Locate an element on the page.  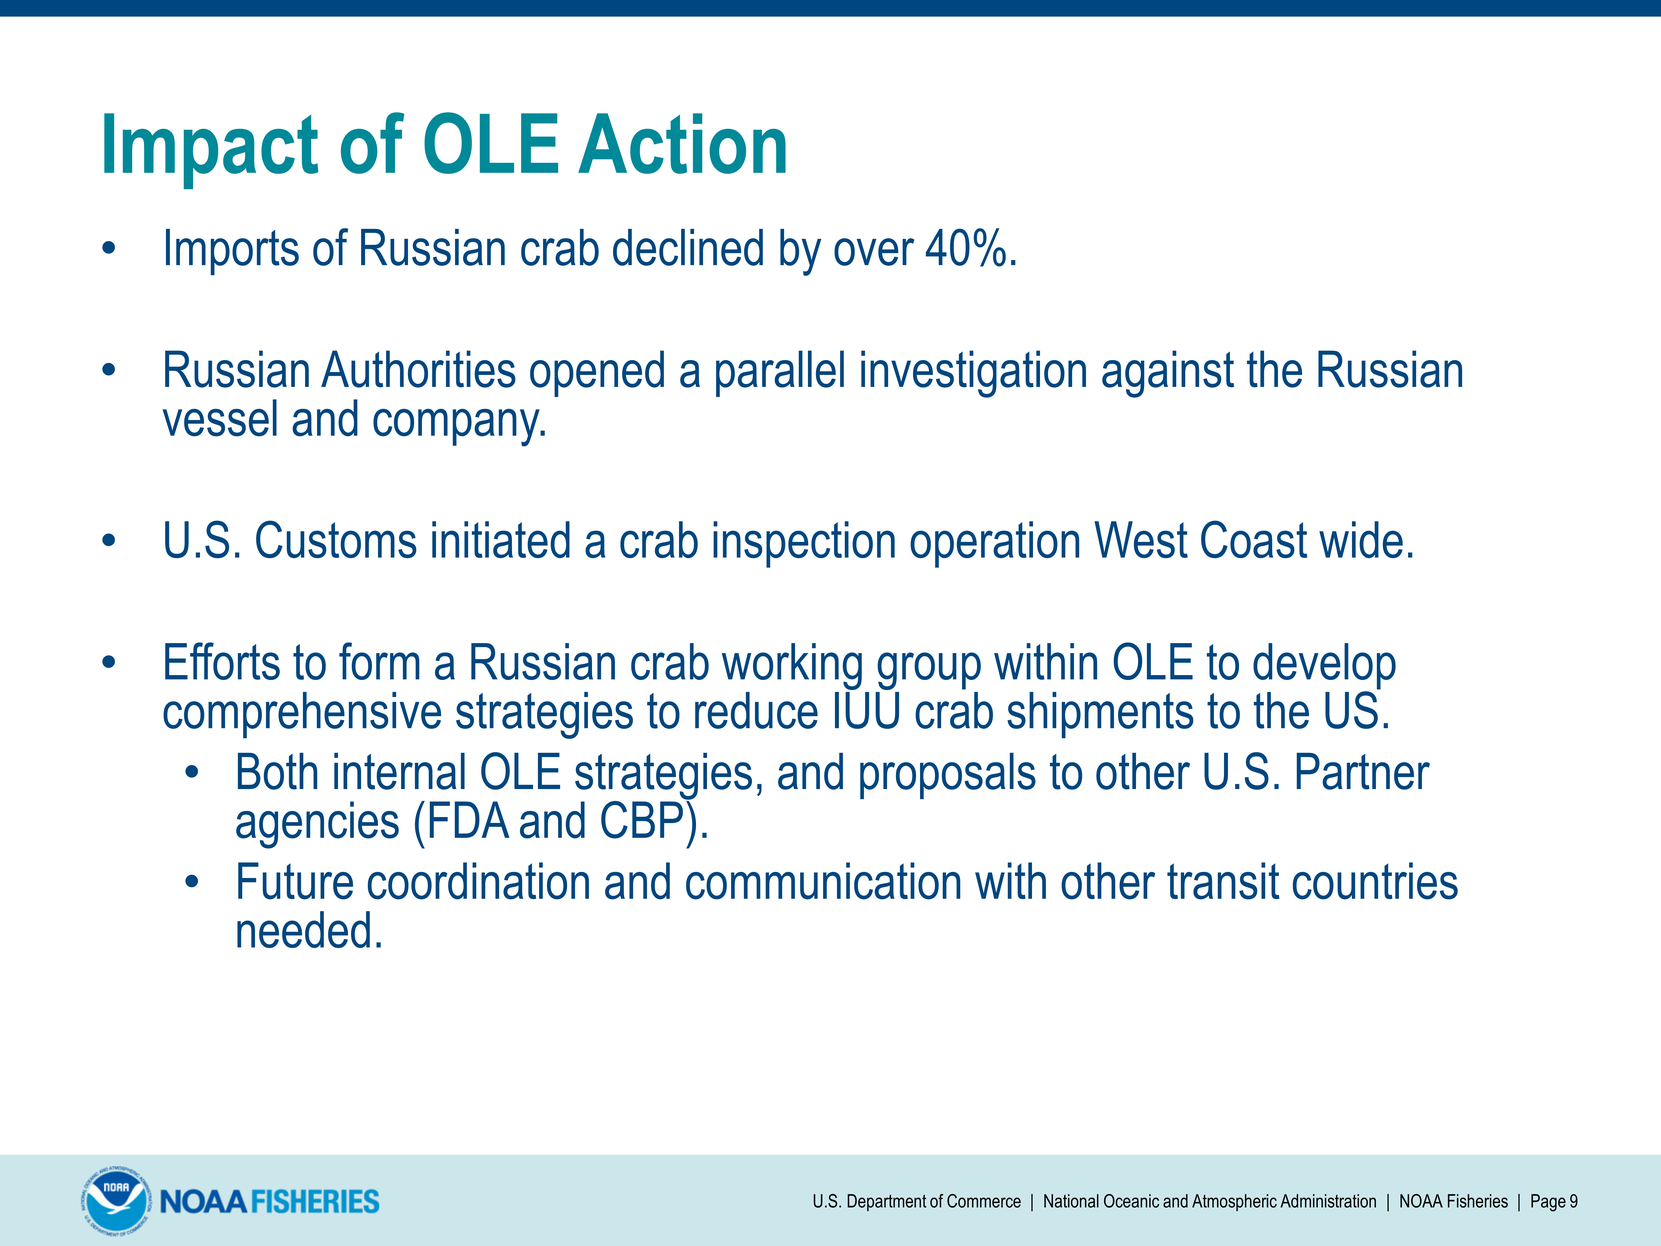
inspection is located at coordinates (804, 544).
